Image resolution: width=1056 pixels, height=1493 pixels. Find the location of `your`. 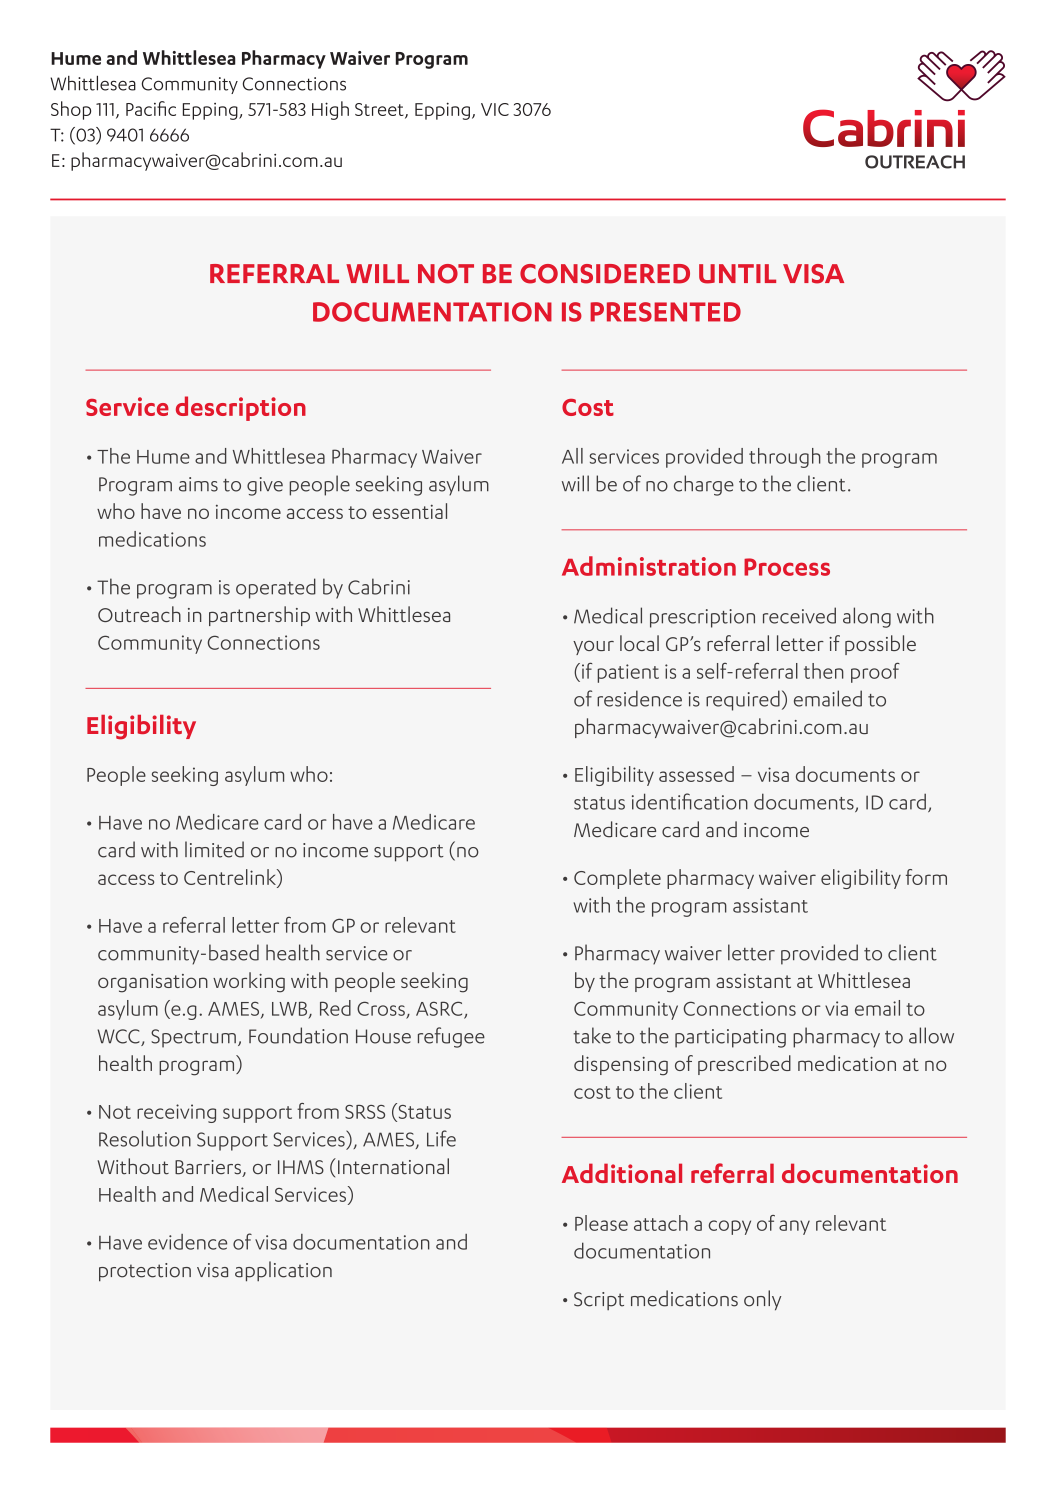

your is located at coordinates (593, 648).
